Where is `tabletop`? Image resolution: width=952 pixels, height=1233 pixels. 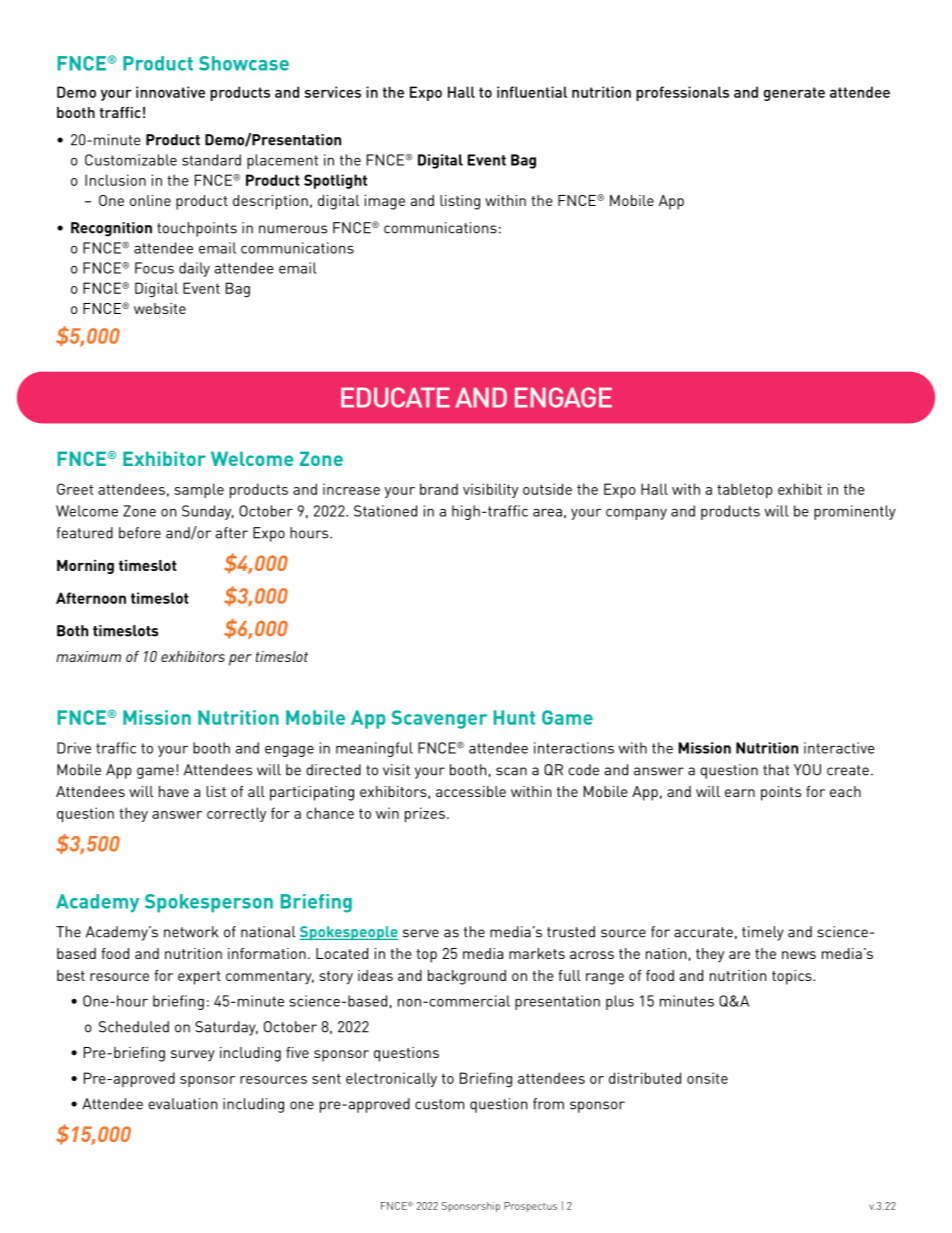
tabletop is located at coordinates (744, 490).
